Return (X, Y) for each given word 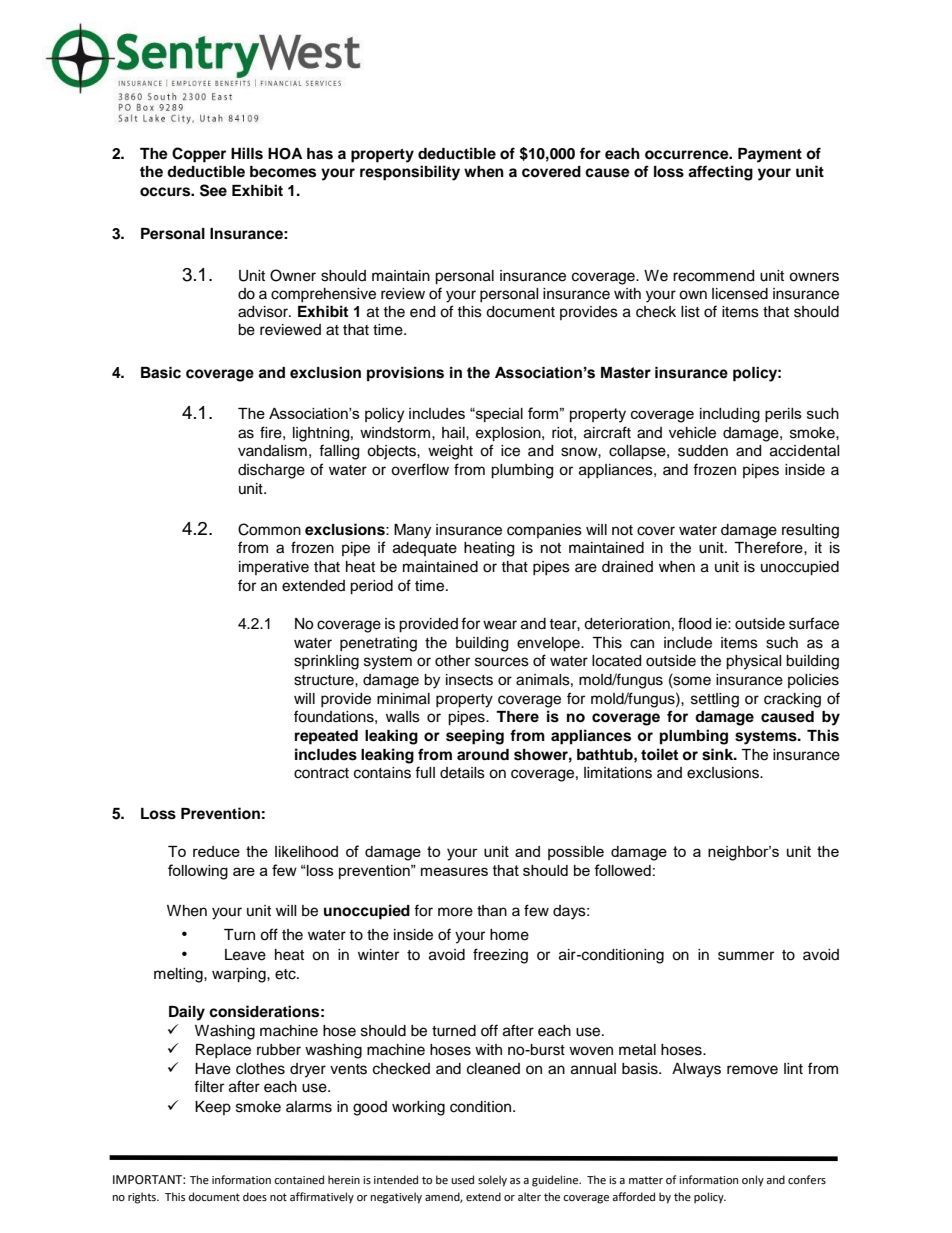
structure (325, 680)
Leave (245, 955)
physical (754, 662)
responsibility (410, 173)
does (255, 1197)
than (492, 911)
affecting (720, 173)
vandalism (272, 451)
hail (454, 433)
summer (746, 956)
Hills (247, 153)
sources (502, 662)
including (730, 415)
